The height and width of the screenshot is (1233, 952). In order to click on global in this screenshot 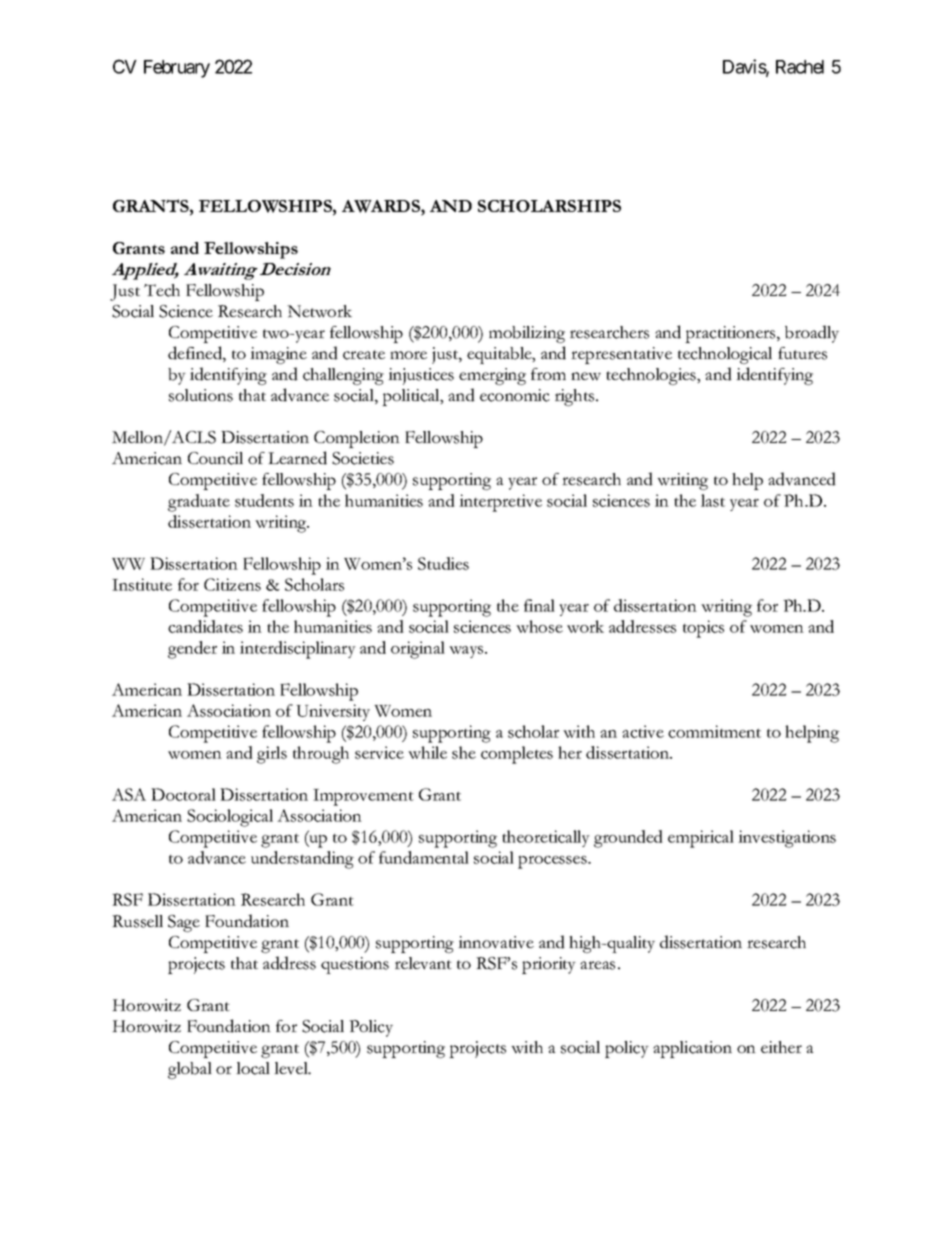, I will do `click(190, 1070)`.
